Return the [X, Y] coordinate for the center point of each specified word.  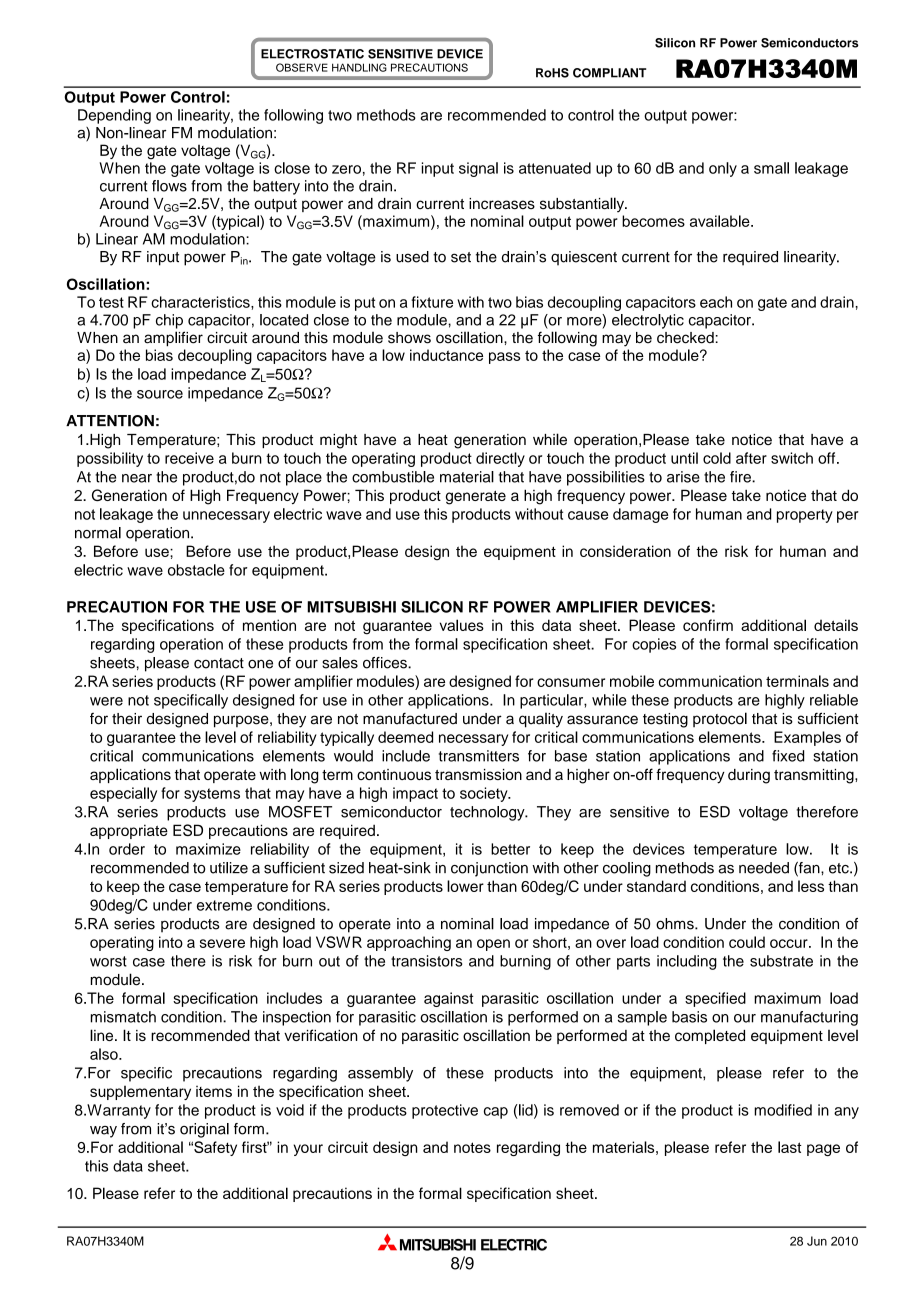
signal [478, 169]
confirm [708, 625]
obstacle [196, 570]
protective [445, 1111]
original [204, 1130]
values [462, 625]
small [771, 168]
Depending [114, 116]
